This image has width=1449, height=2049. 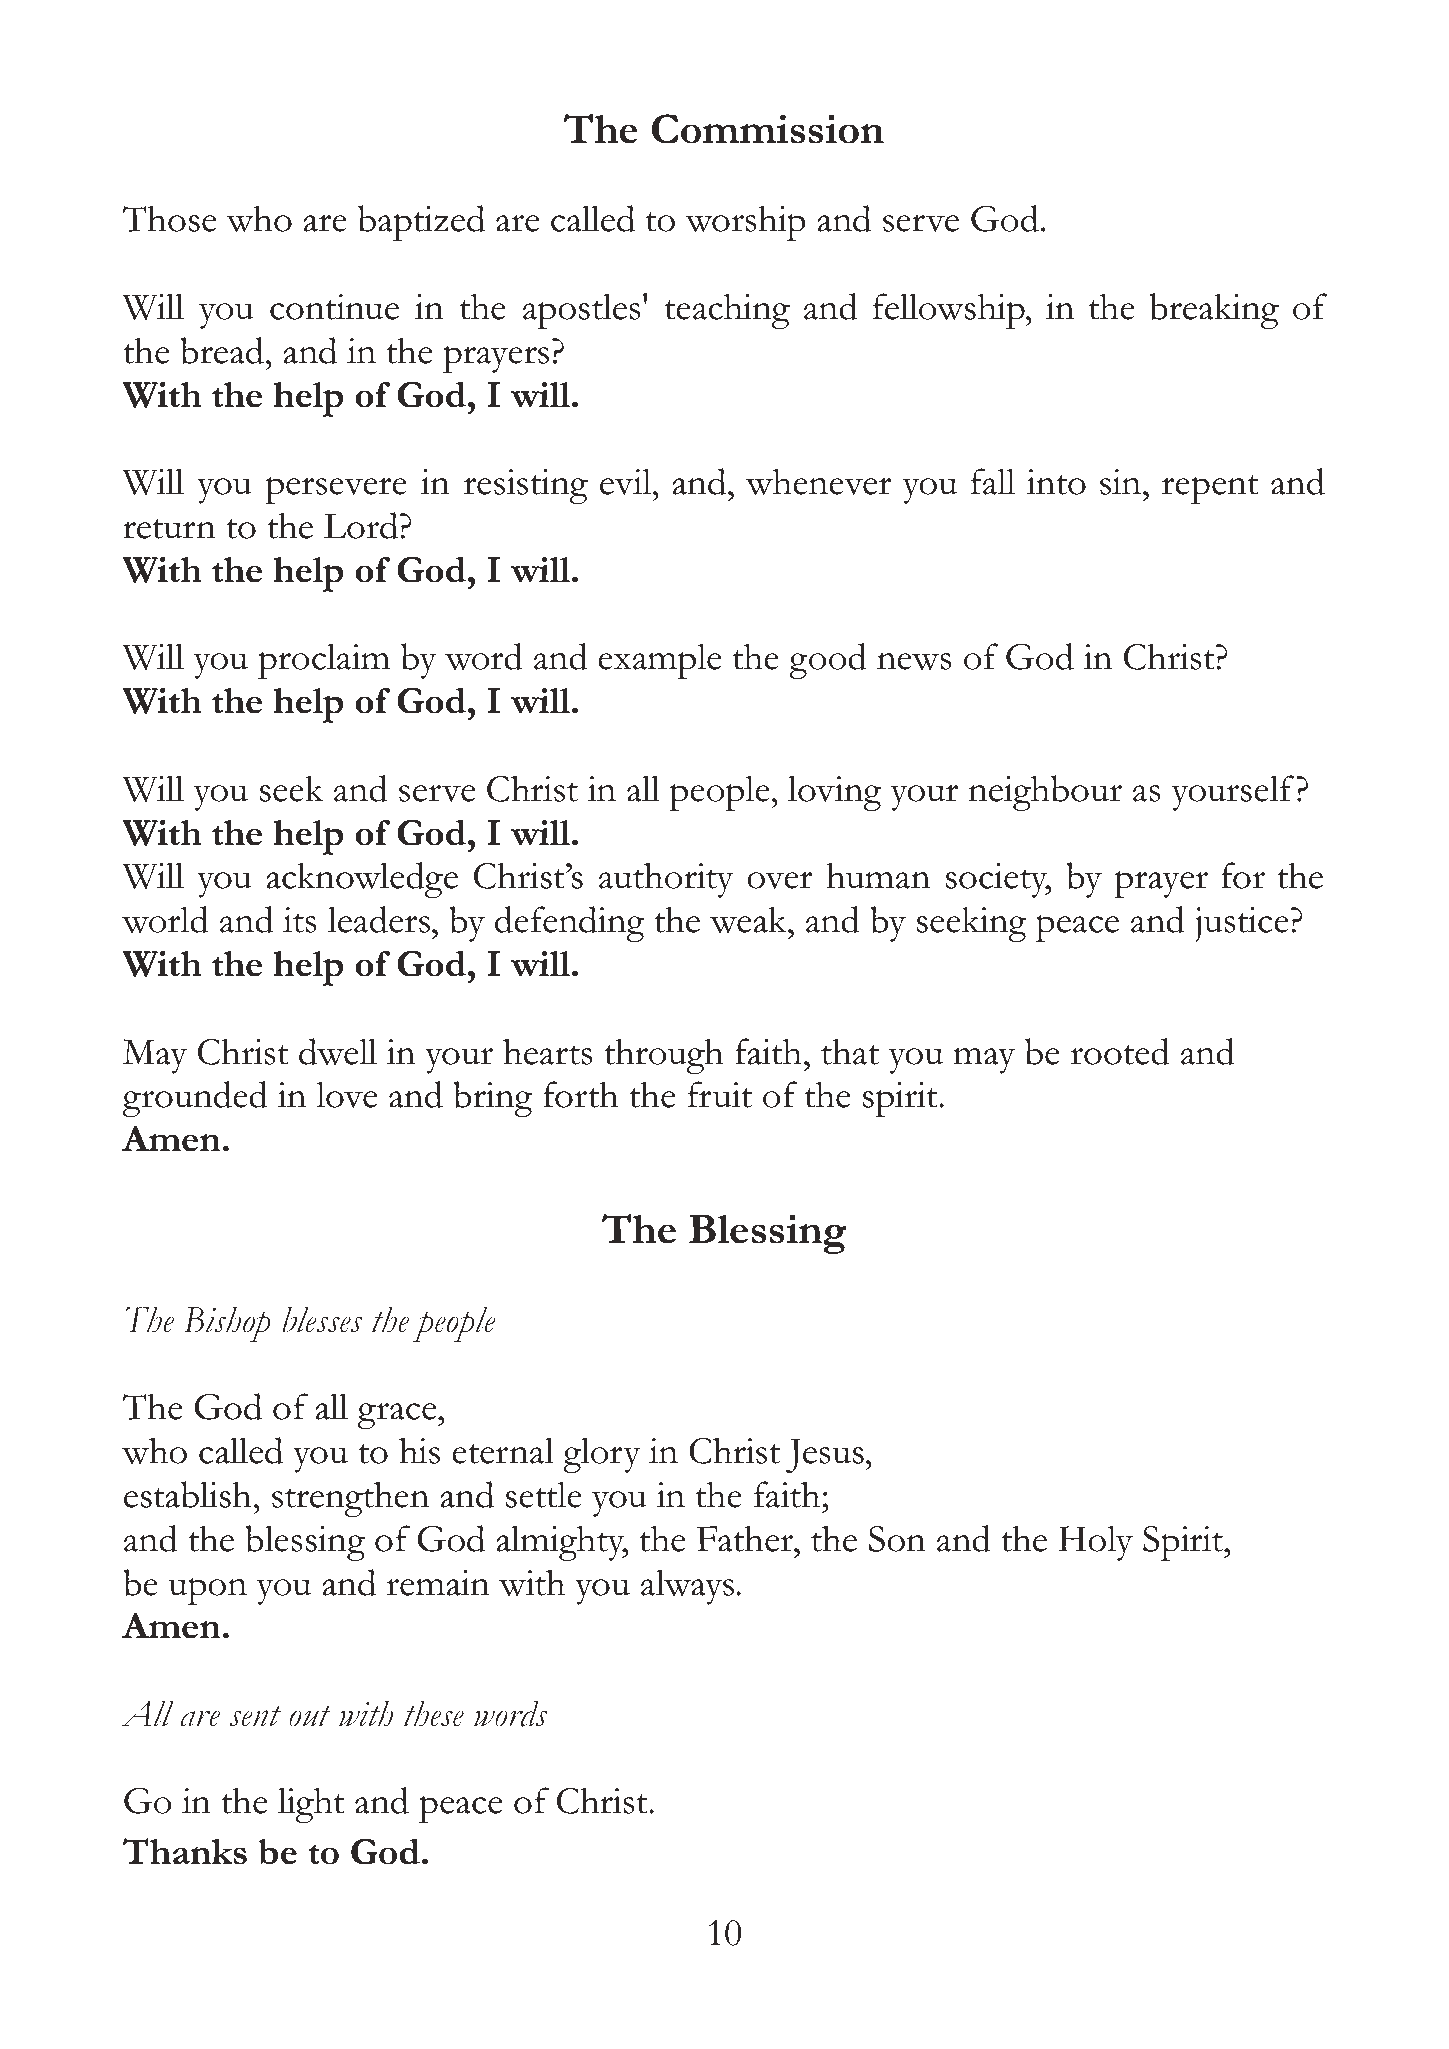 What do you see at coordinates (324, 661) in the image?
I see `proclaim` at bounding box center [324, 661].
